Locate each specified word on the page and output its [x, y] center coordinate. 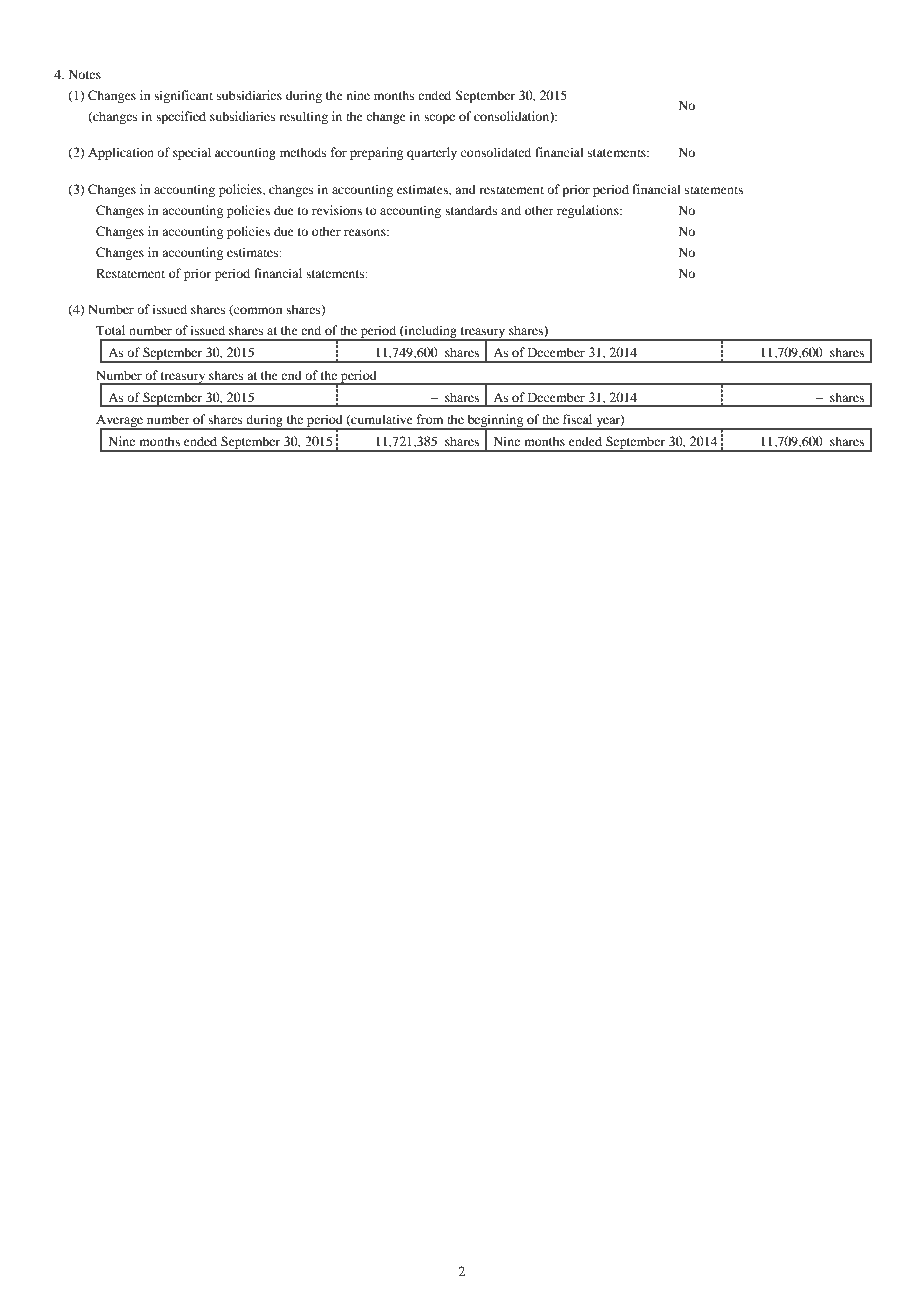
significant [183, 96]
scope [439, 119]
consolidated [496, 152]
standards [471, 210]
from [430, 419]
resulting [303, 117]
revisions [337, 210]
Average [121, 422]
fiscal [577, 419]
